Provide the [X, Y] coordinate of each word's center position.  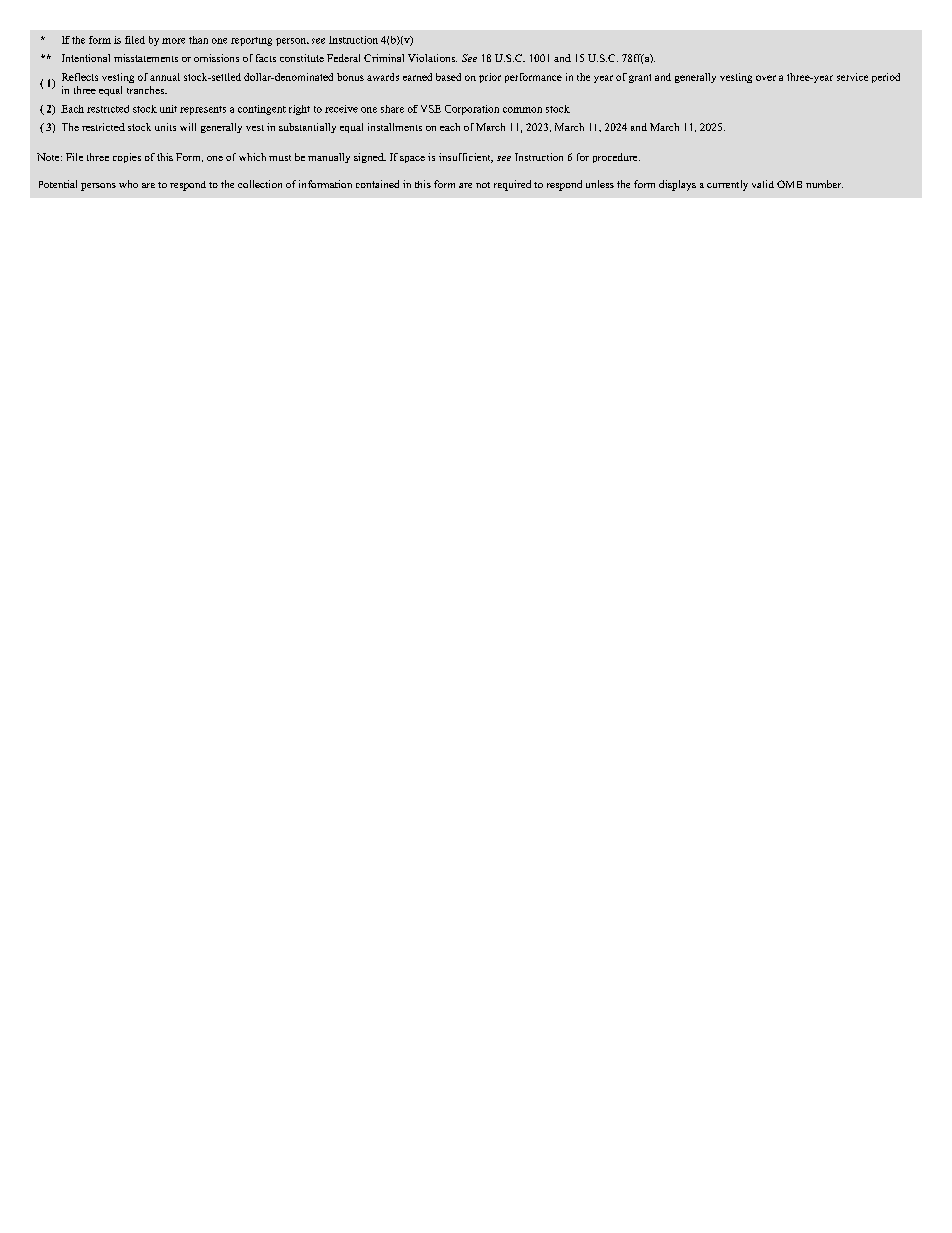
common [522, 110]
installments [395, 127]
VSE [431, 109]
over [766, 78]
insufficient [466, 158]
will [188, 127]
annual [165, 77]
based [448, 77]
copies [127, 158]
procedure [616, 158]
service [852, 77]
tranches [147, 90]
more [173, 41]
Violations [432, 58]
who [128, 184]
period [886, 78]
